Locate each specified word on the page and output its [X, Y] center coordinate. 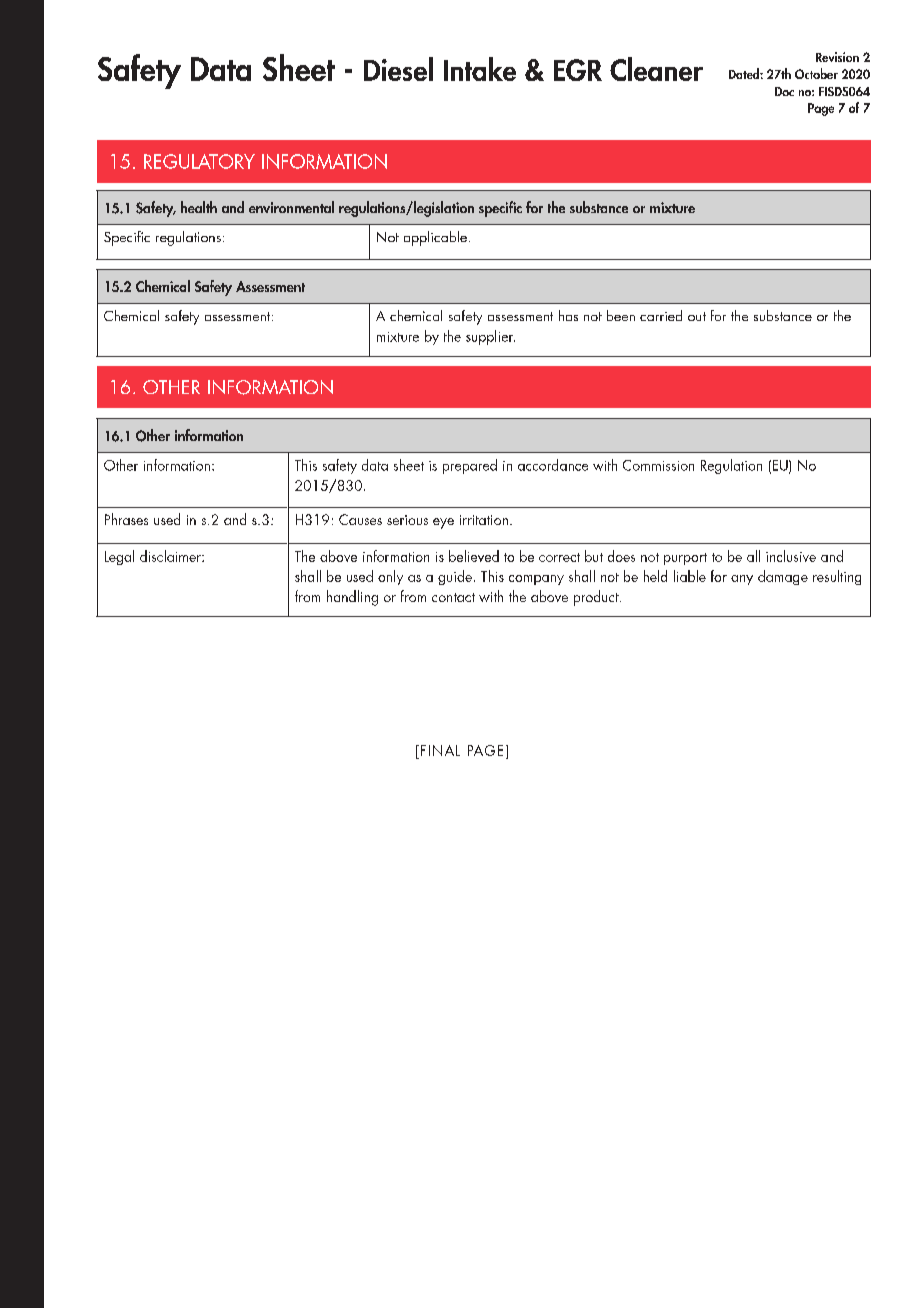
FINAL [439, 752]
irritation [484, 520]
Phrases [126, 519]
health [199, 207]
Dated [745, 73]
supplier [490, 337]
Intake [480, 69]
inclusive [791, 556]
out [697, 316]
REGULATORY [199, 161]
